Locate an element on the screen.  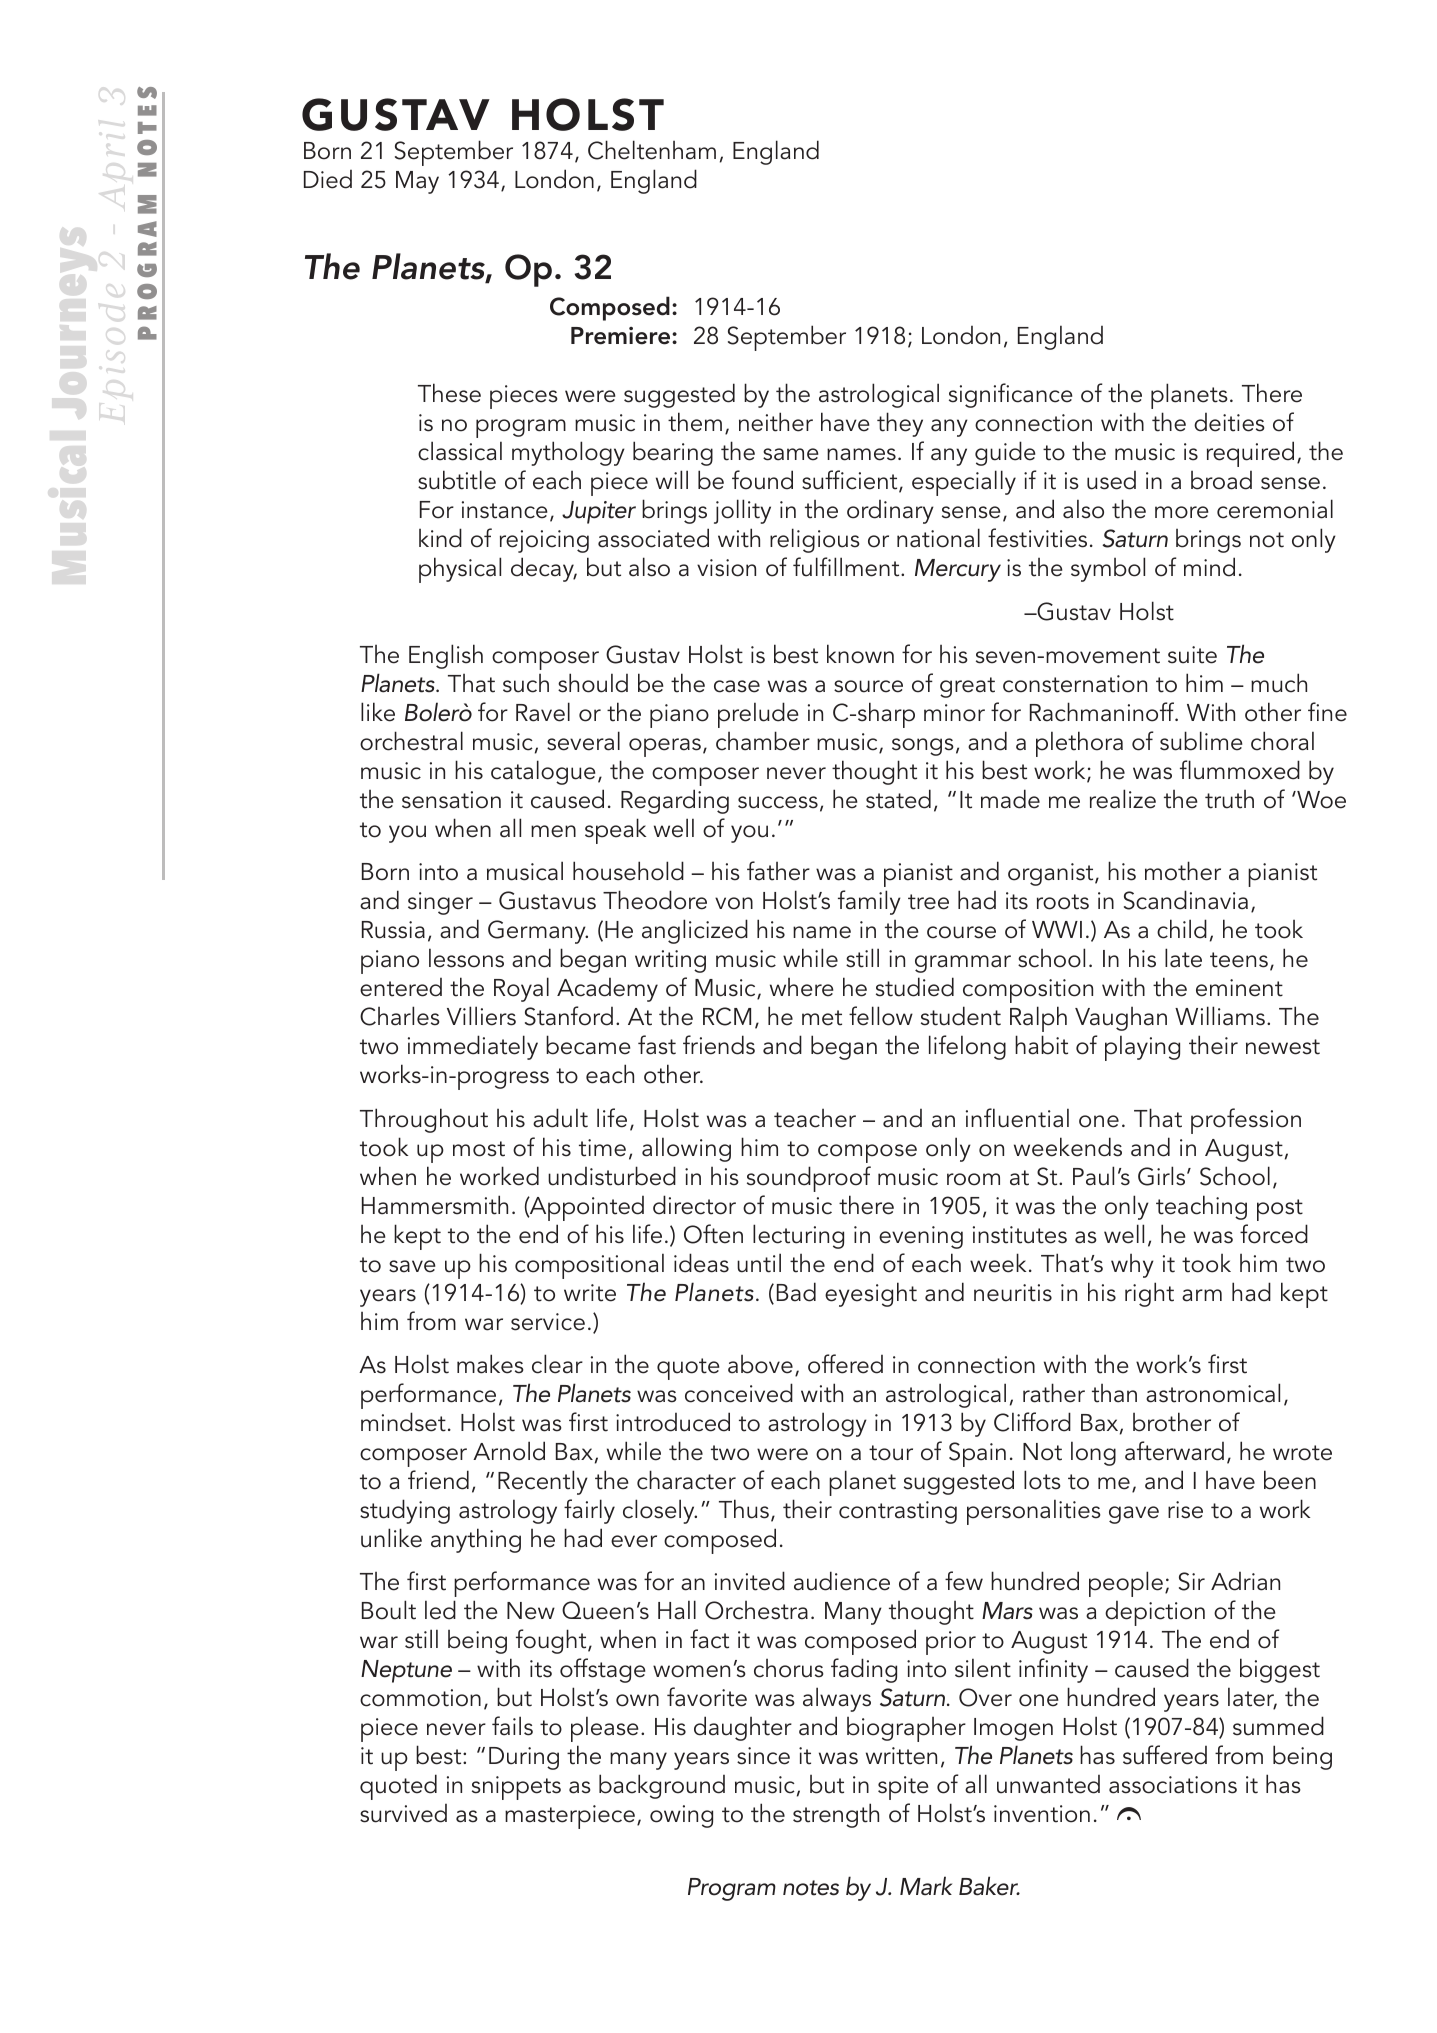
strength is located at coordinates (836, 1815).
